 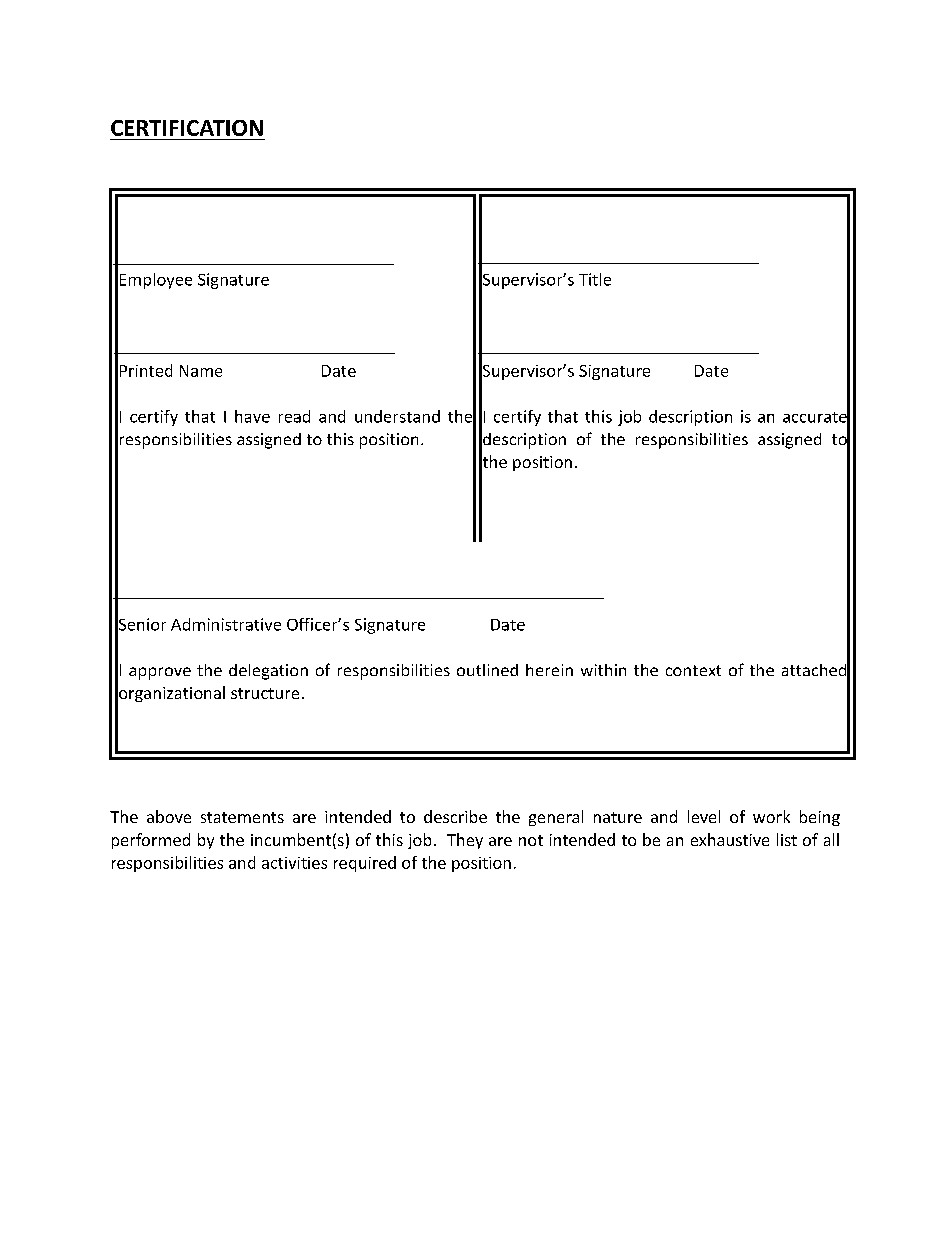 I want to click on understand, so click(x=397, y=416).
